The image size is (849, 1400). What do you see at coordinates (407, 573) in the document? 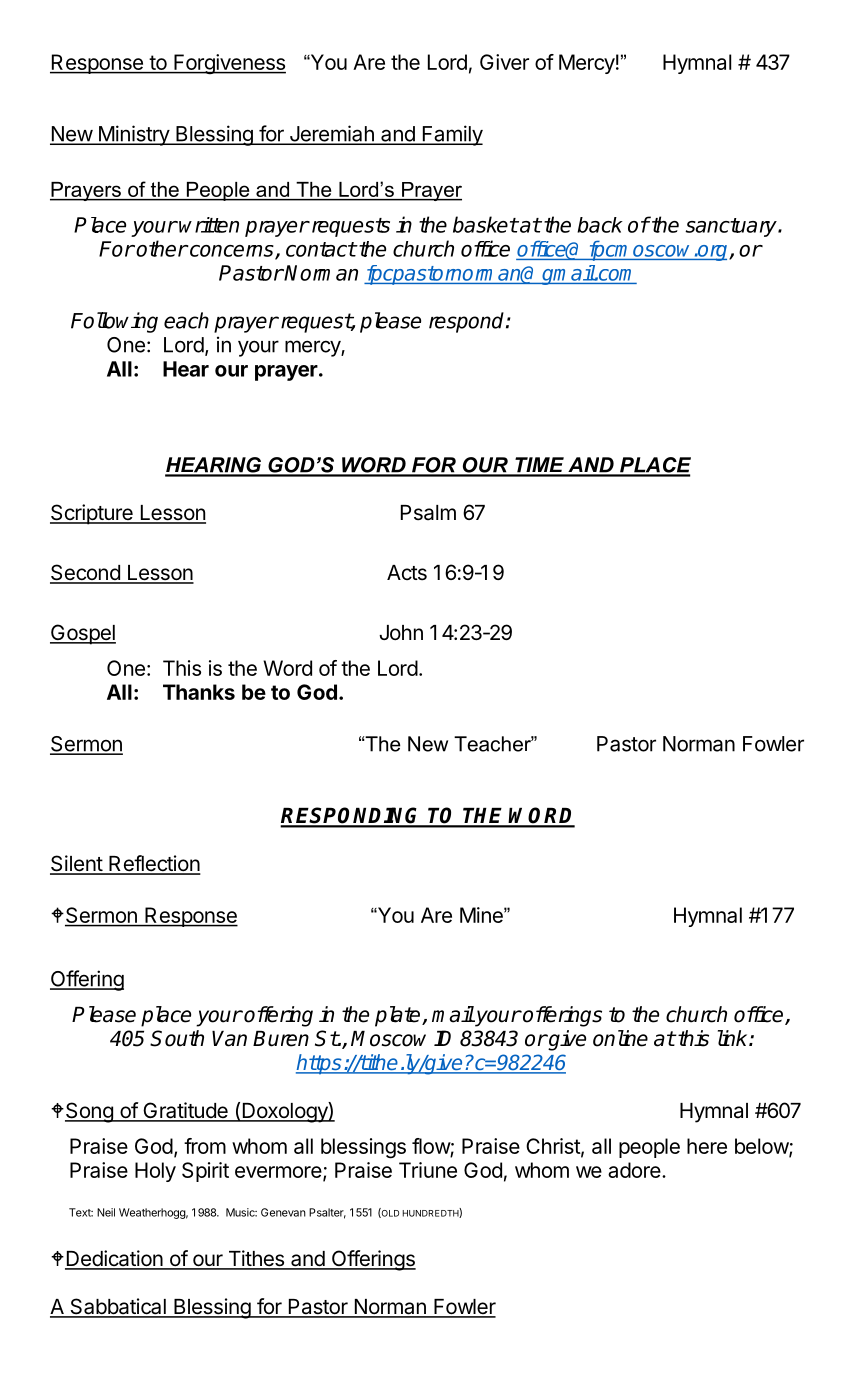
I see `Acts` at bounding box center [407, 573].
